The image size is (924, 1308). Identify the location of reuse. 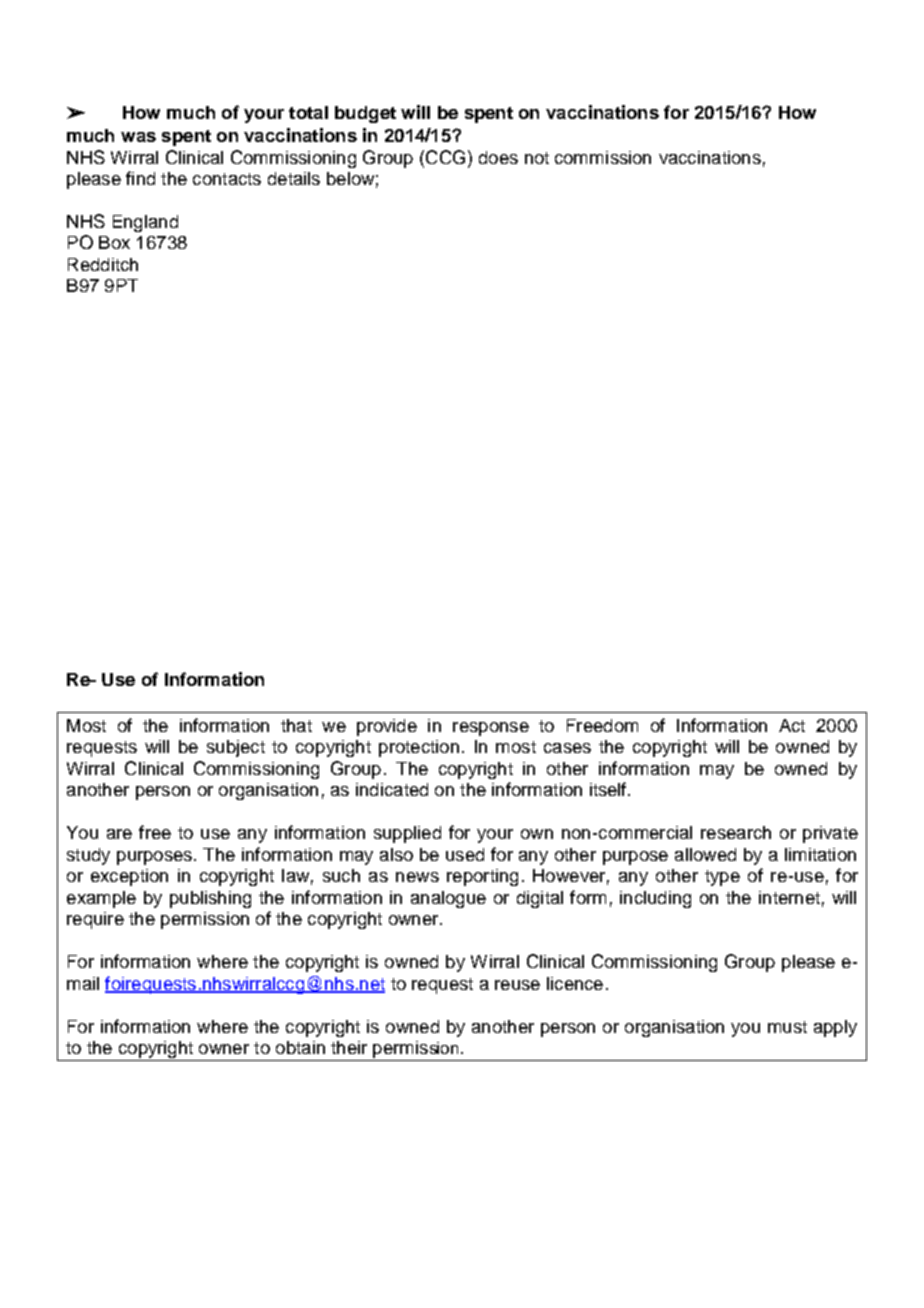
(517, 985).
